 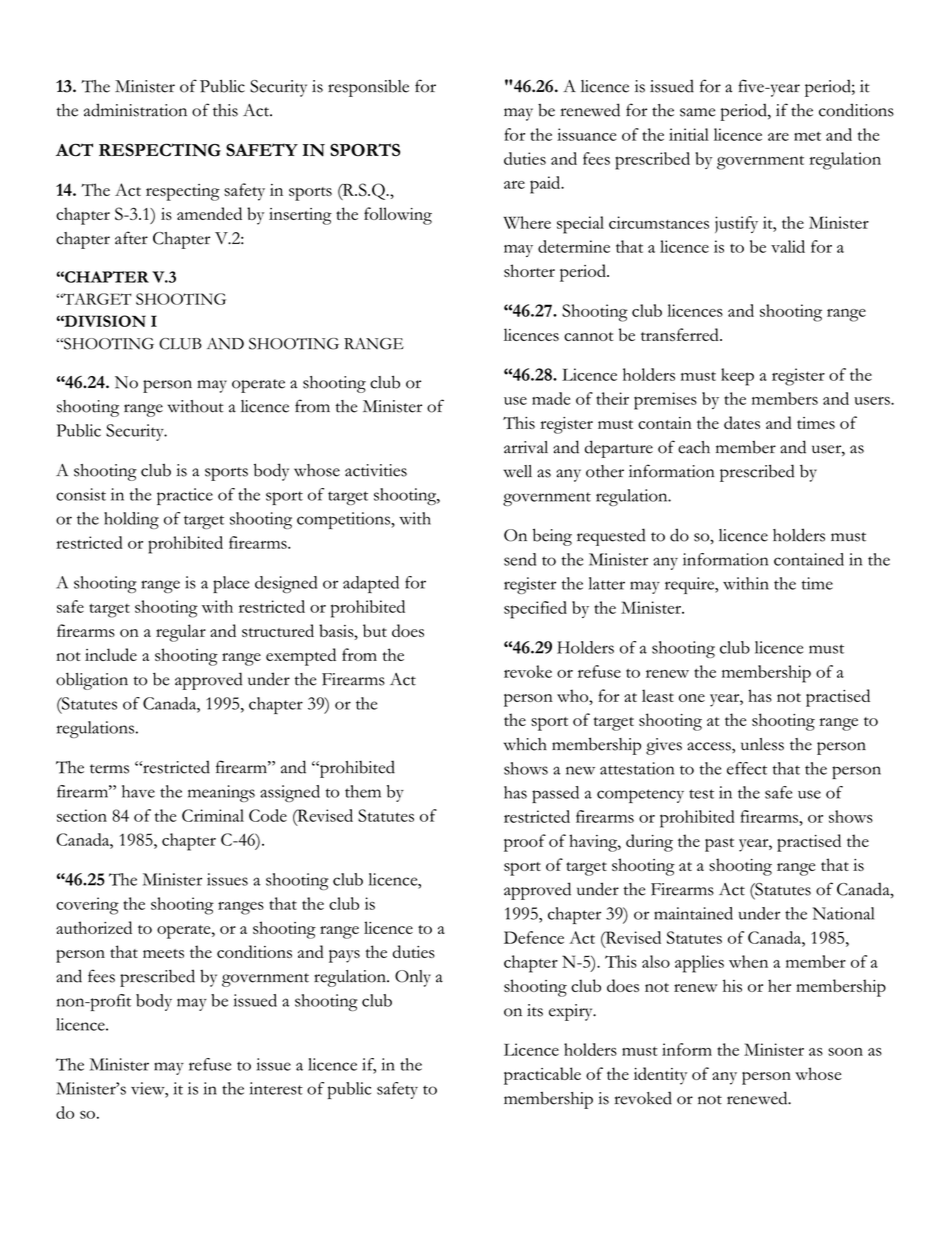 What do you see at coordinates (526, 447) in the screenshot?
I see `arrival` at bounding box center [526, 447].
